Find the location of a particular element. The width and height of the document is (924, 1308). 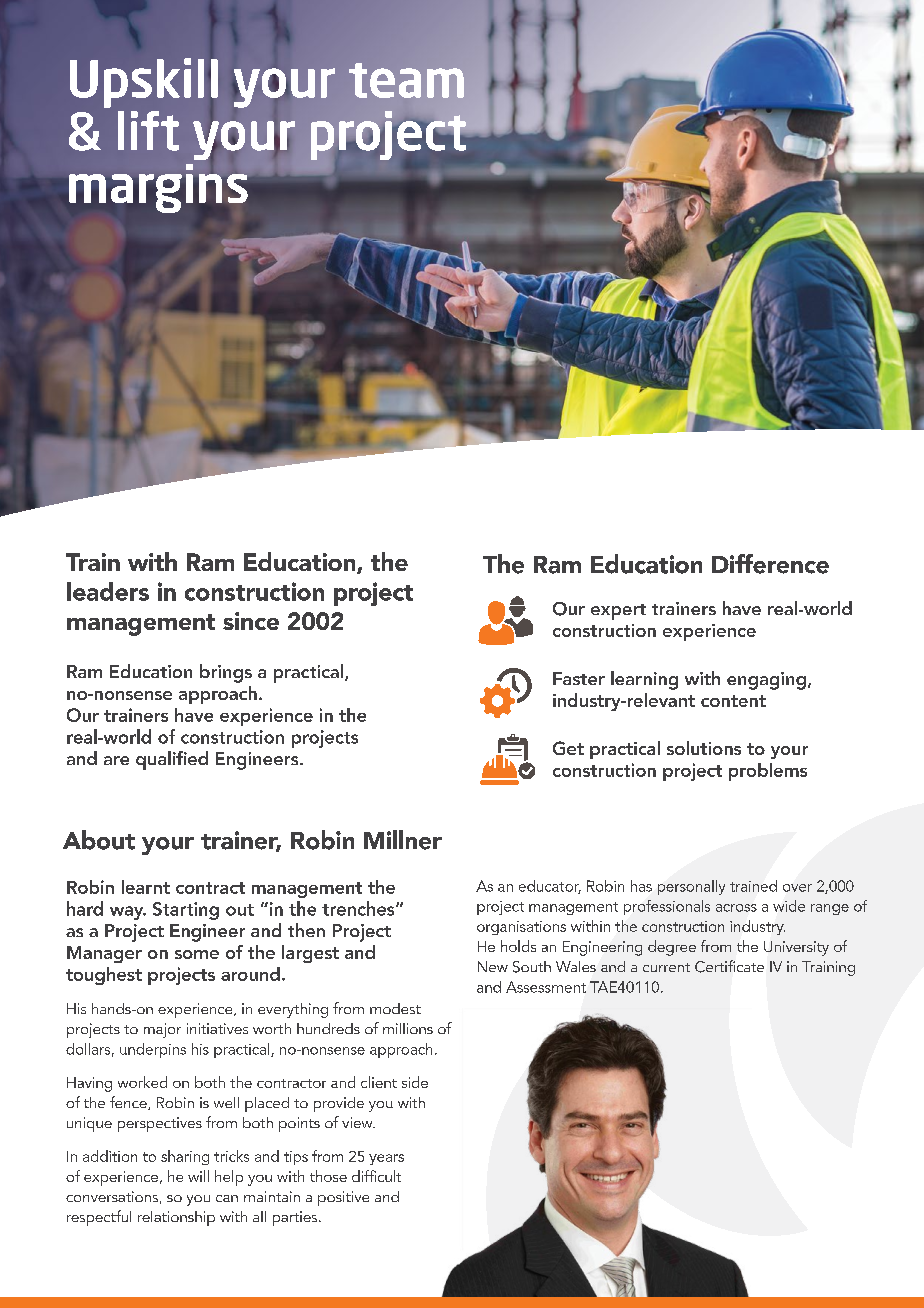

Faster is located at coordinates (579, 678).
